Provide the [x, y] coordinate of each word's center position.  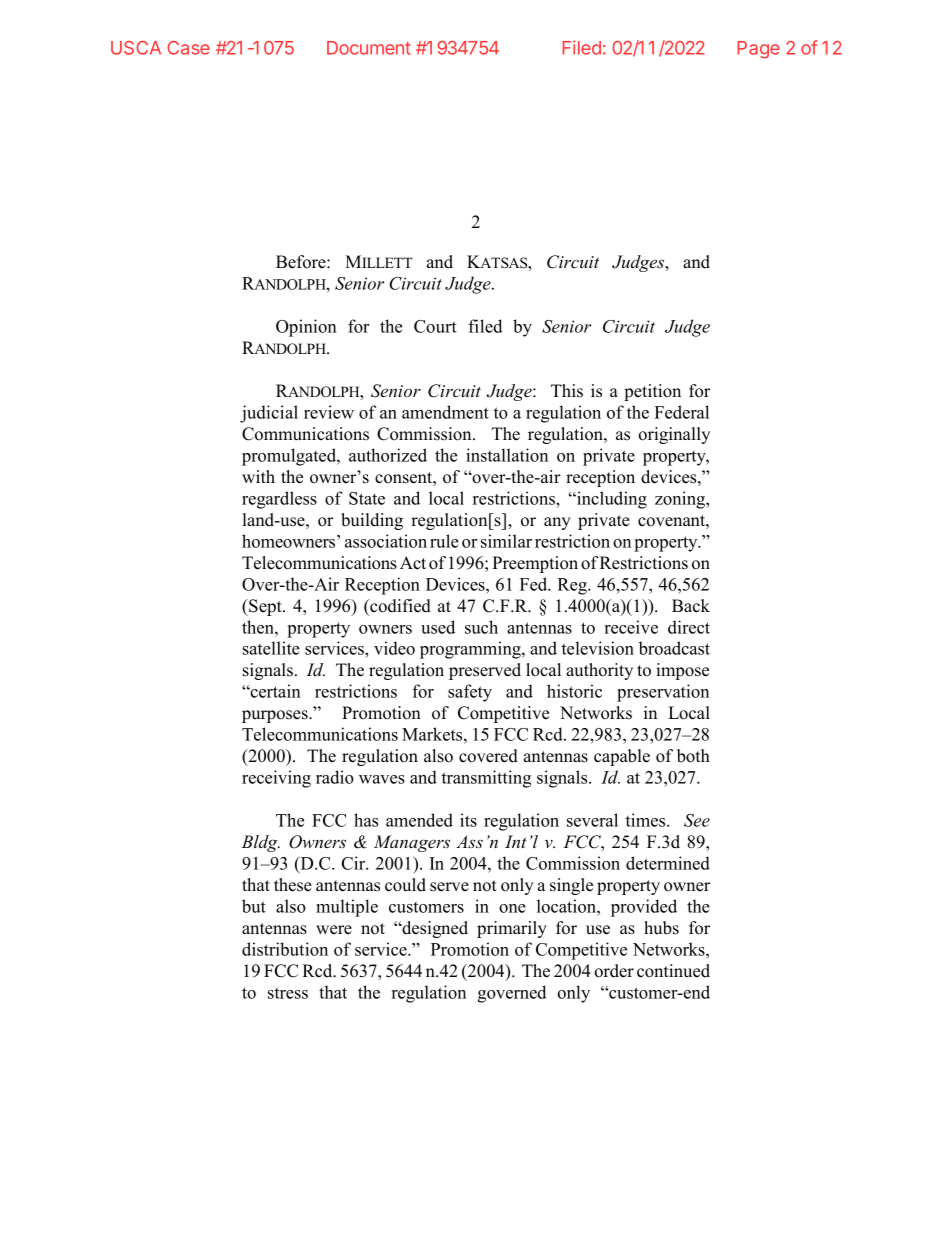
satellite [271, 648]
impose [682, 671]
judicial [269, 414]
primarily [512, 929]
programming [471, 650]
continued [673, 971]
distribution [285, 949]
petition [652, 392]
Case [188, 48]
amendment [445, 412]
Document [369, 48]
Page [758, 50]
